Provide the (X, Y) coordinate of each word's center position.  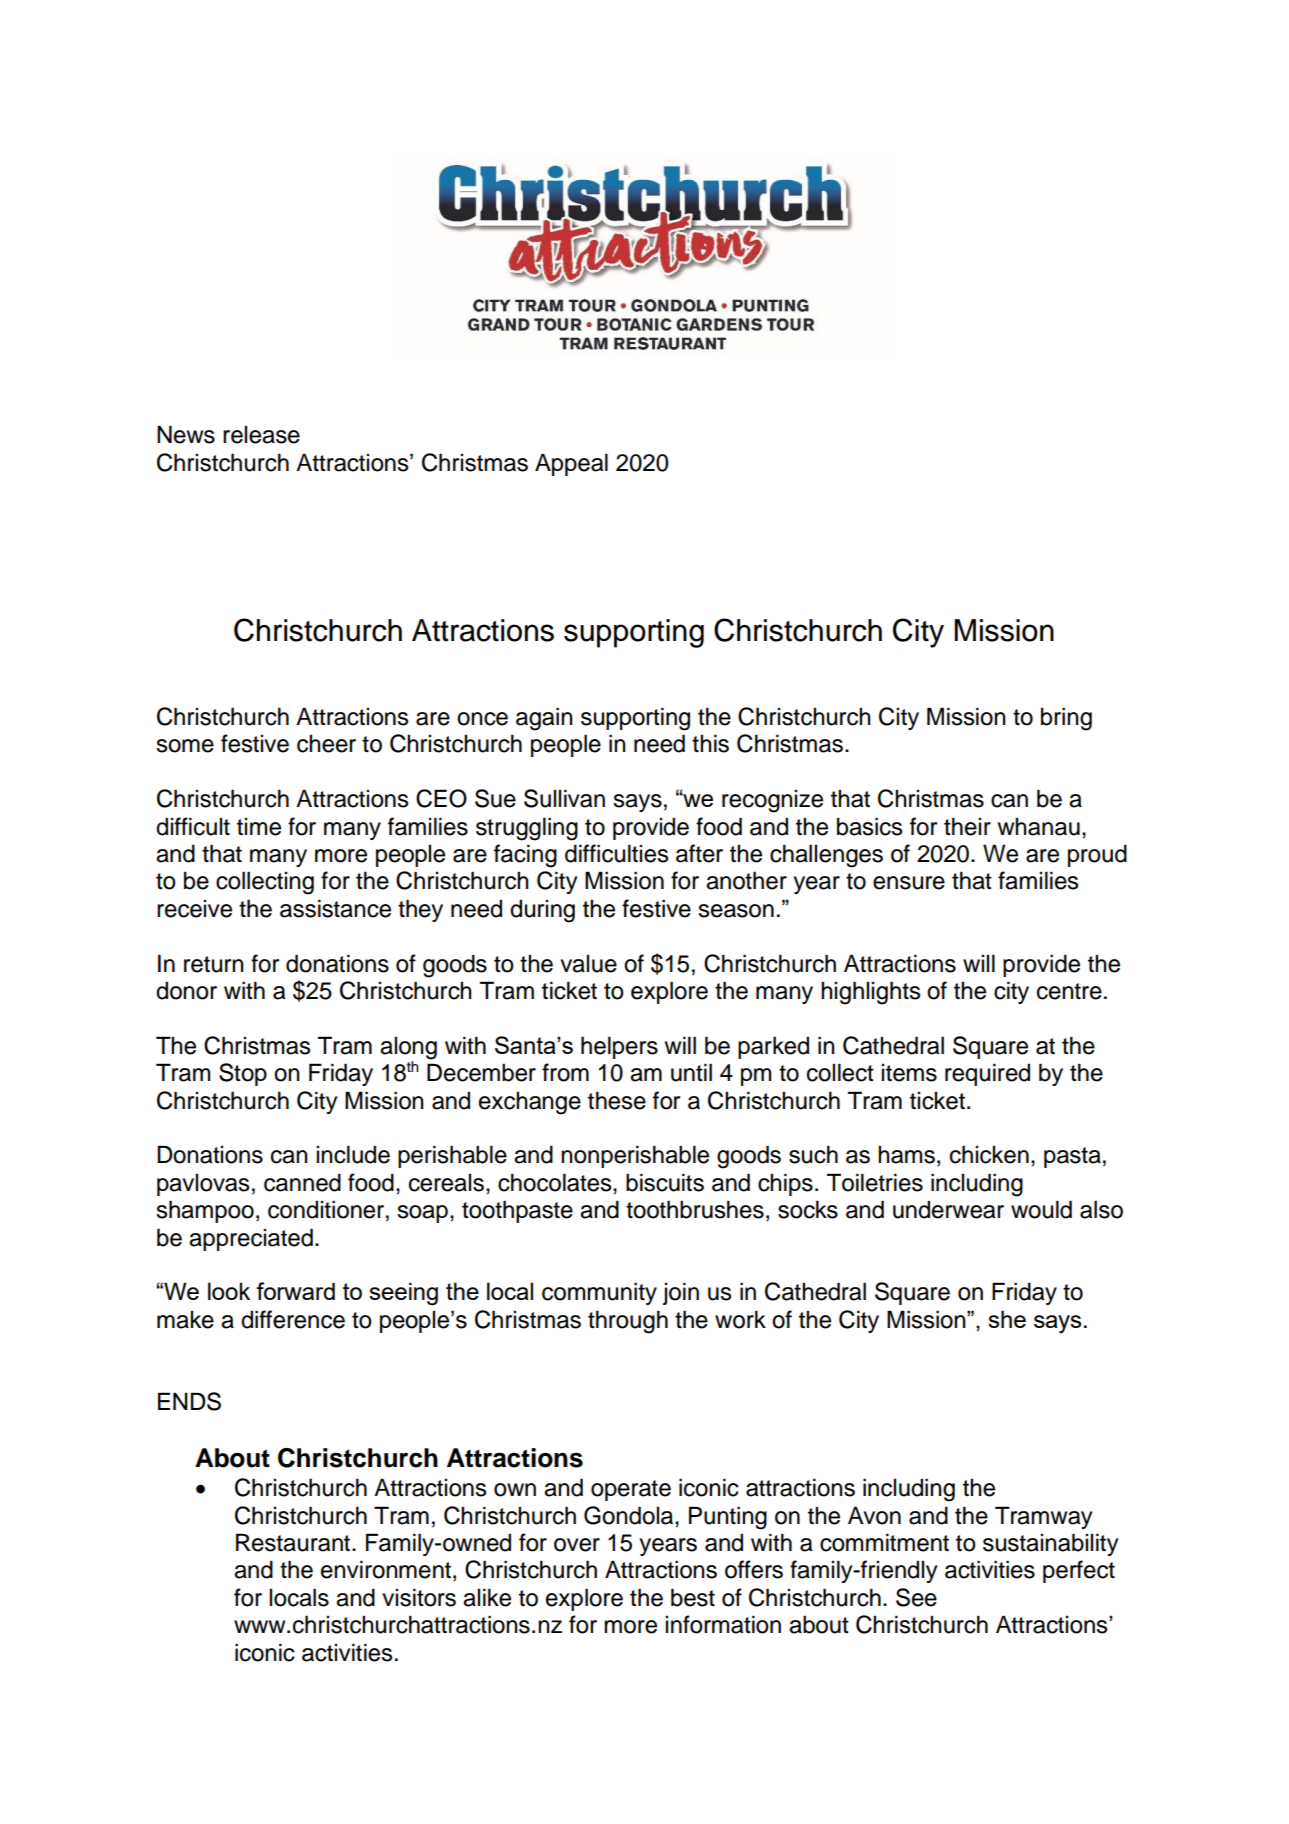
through (628, 1322)
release (261, 435)
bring (1066, 719)
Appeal (571, 464)
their (967, 826)
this (710, 743)
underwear (948, 1210)
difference (293, 1319)
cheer (326, 744)
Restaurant (294, 1542)
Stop (243, 1074)
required (987, 1074)
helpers (619, 1047)
